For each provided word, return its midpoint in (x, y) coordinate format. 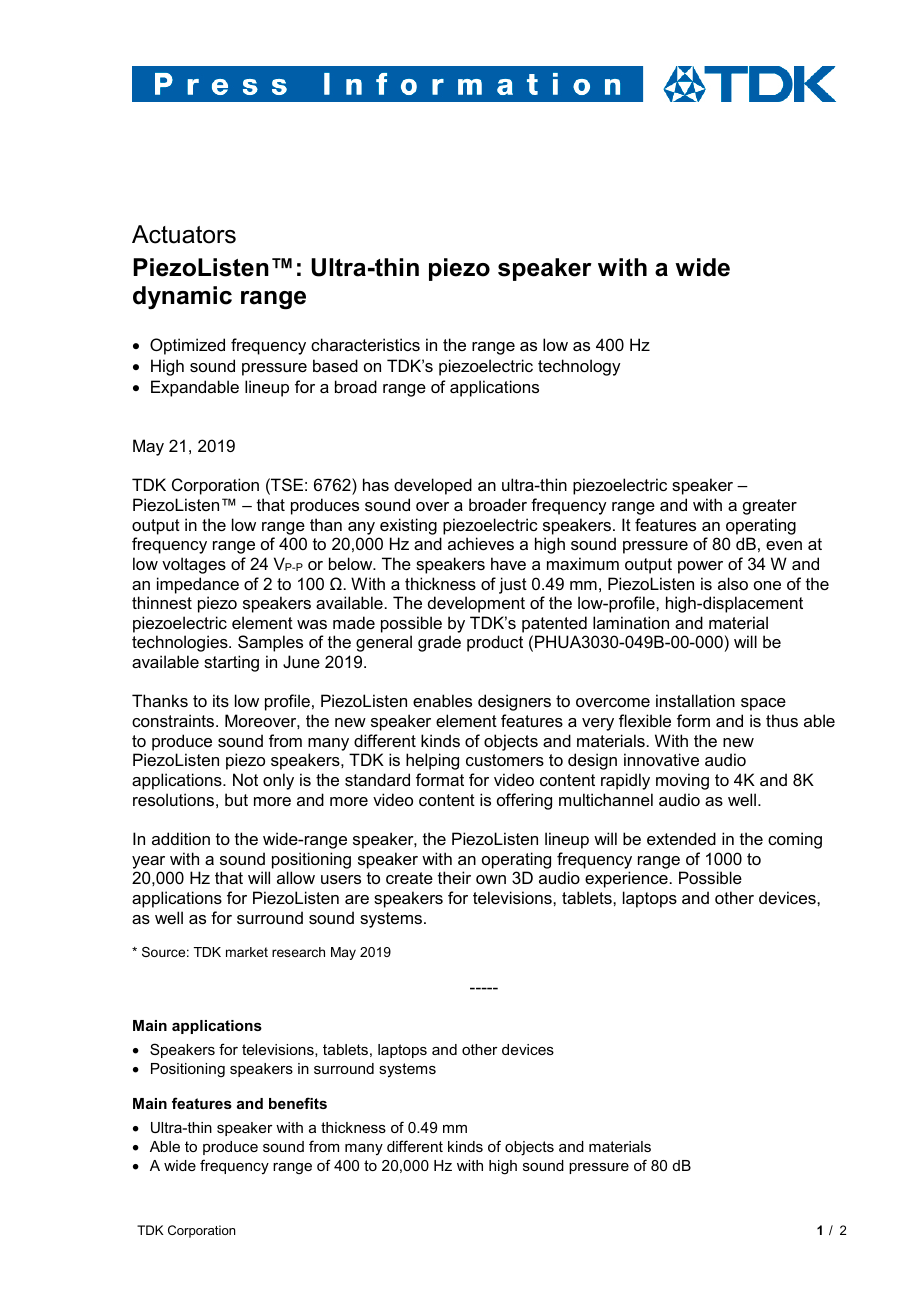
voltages (194, 565)
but (236, 799)
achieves (481, 543)
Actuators (184, 234)
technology (579, 367)
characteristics (365, 344)
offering (524, 801)
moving (682, 781)
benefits (298, 1103)
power (700, 567)
